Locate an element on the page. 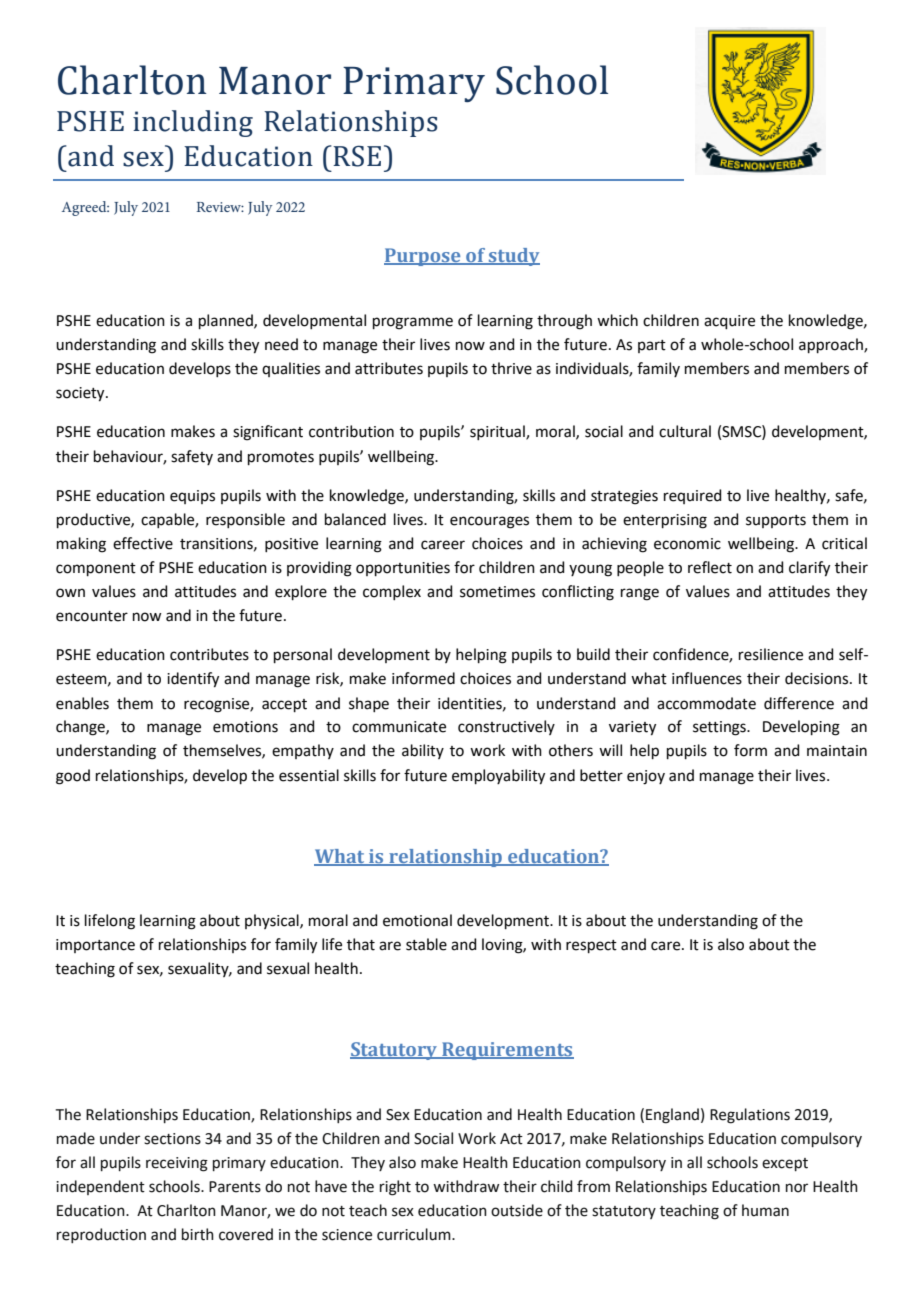 The image size is (924, 1308). constructively is located at coordinates (506, 727).
